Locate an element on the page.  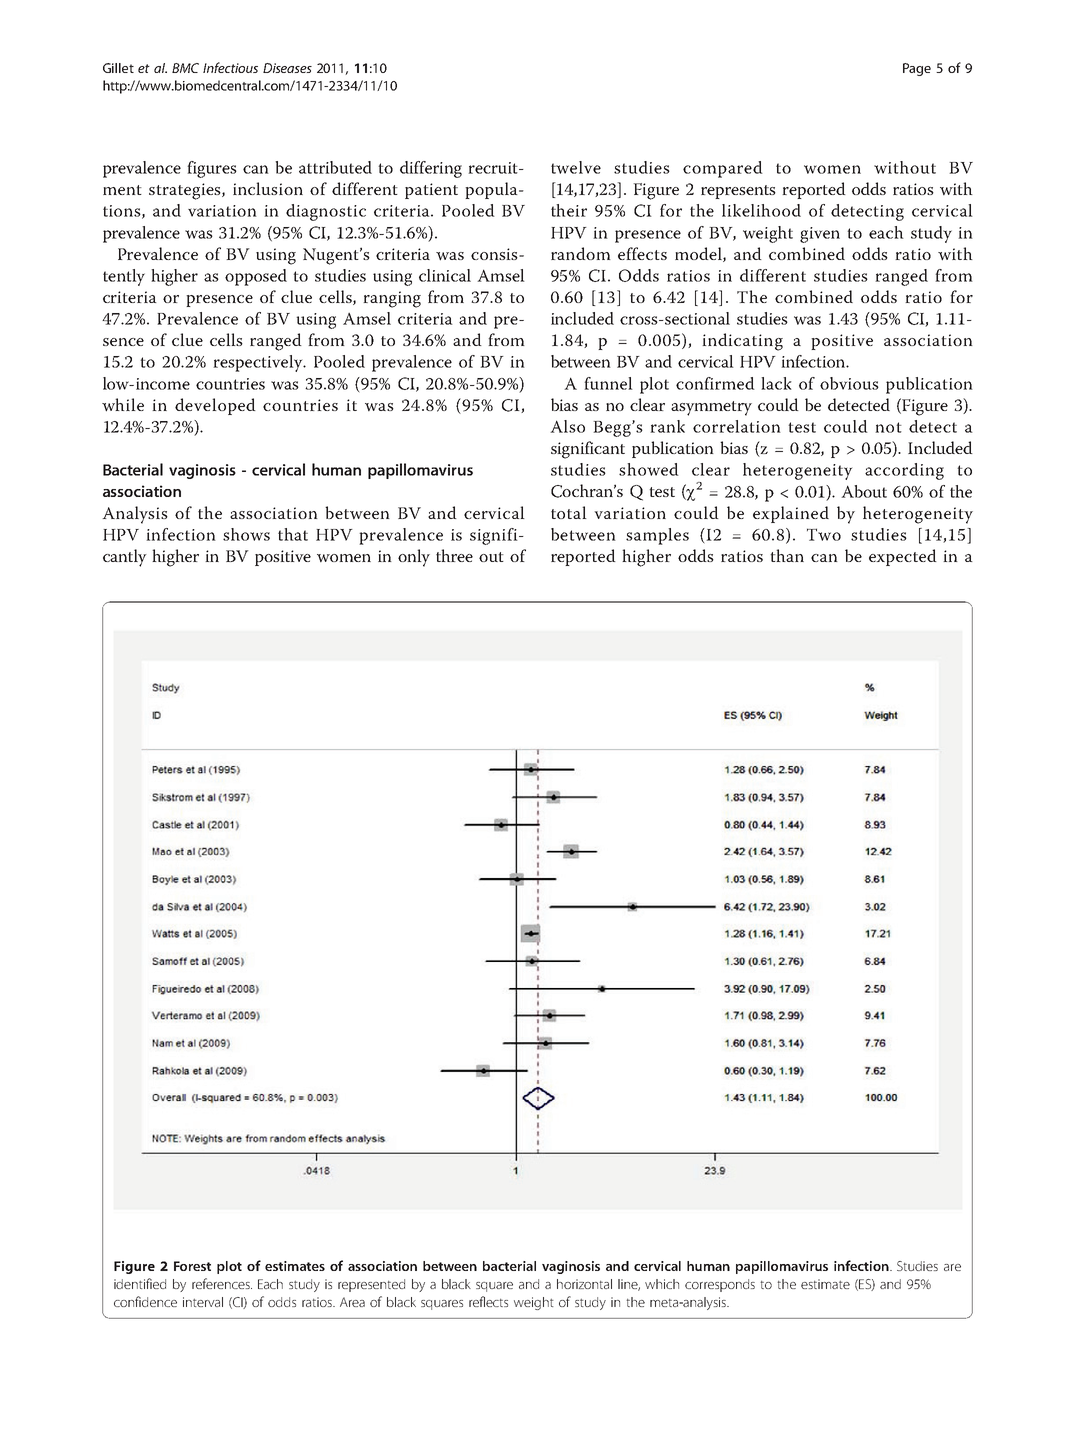
reflects is located at coordinates (488, 1301).
